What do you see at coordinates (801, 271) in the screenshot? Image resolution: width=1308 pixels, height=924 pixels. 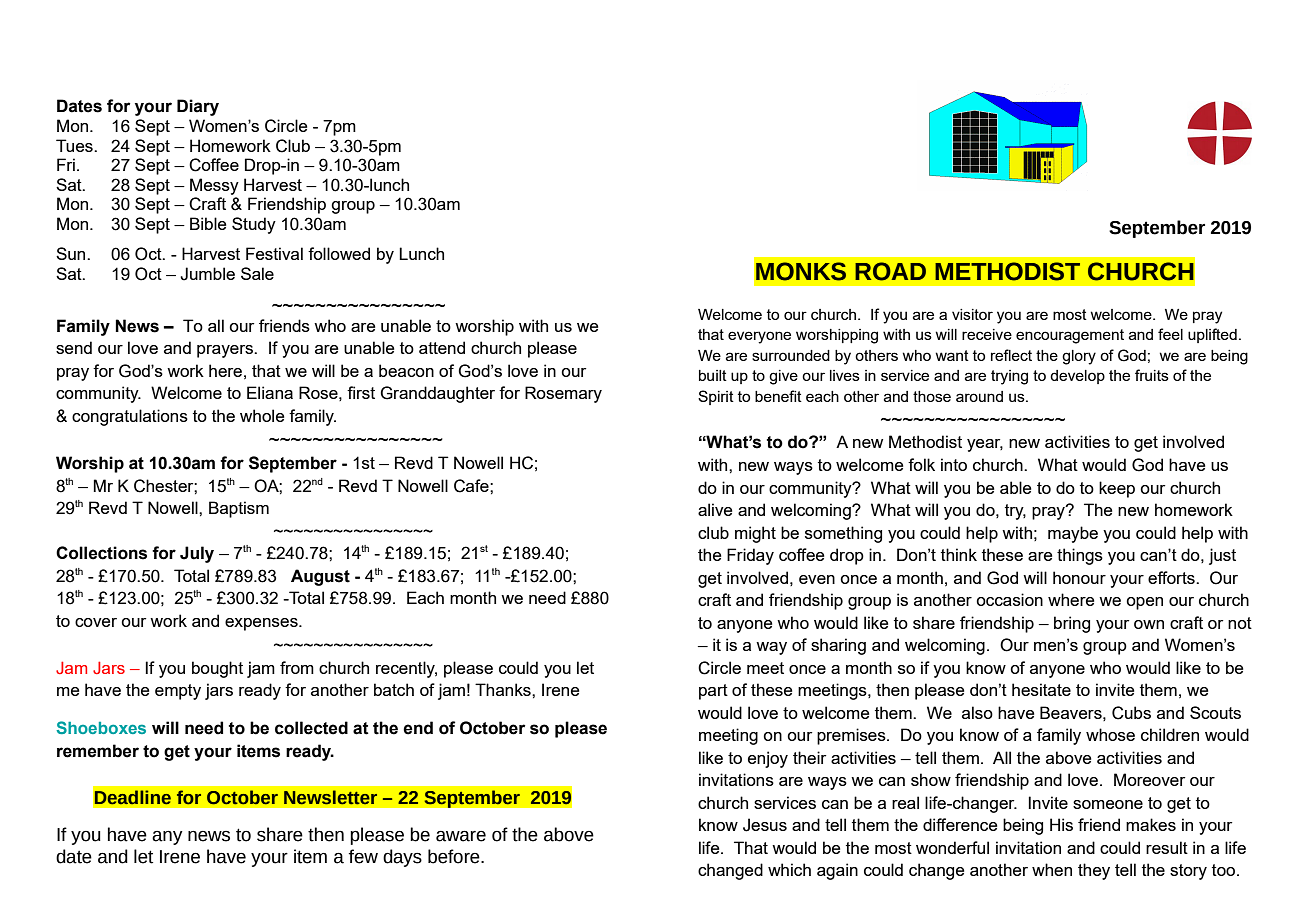 I see `MONKS` at bounding box center [801, 271].
